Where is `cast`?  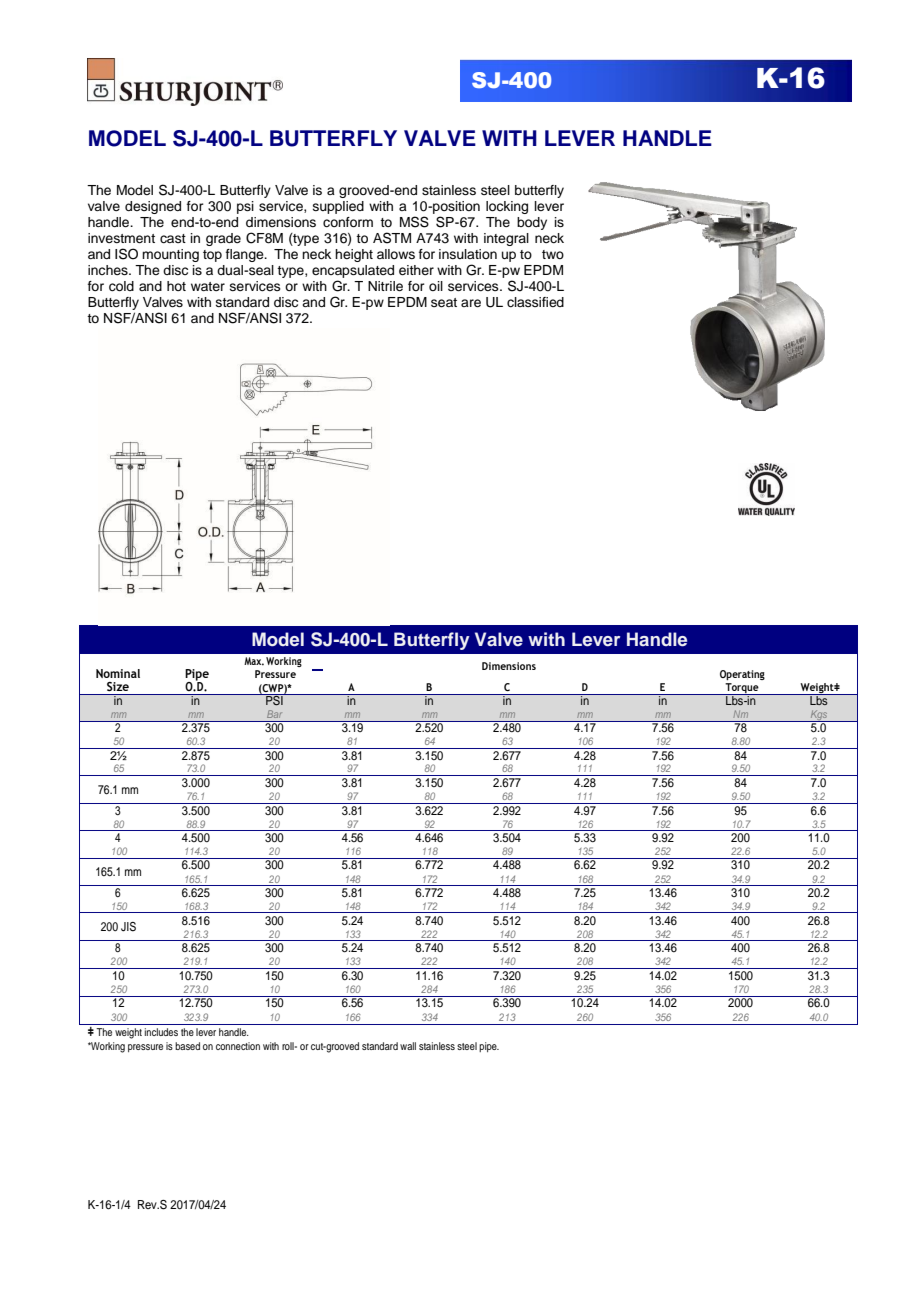
cast is located at coordinates (173, 238).
